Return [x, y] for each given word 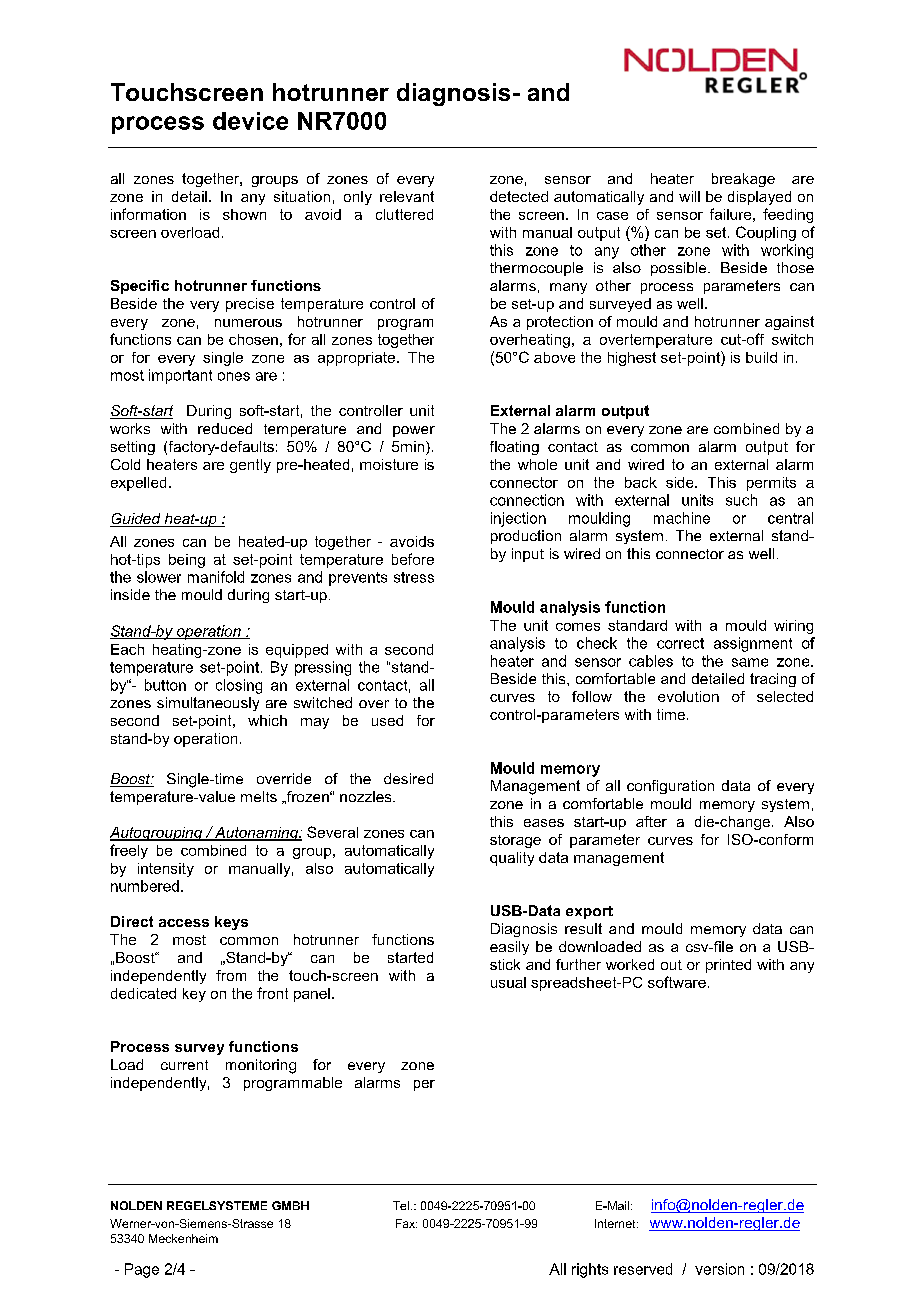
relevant [407, 196]
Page [142, 1270]
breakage [743, 180]
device [250, 121]
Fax [406, 1223]
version [719, 1269]
